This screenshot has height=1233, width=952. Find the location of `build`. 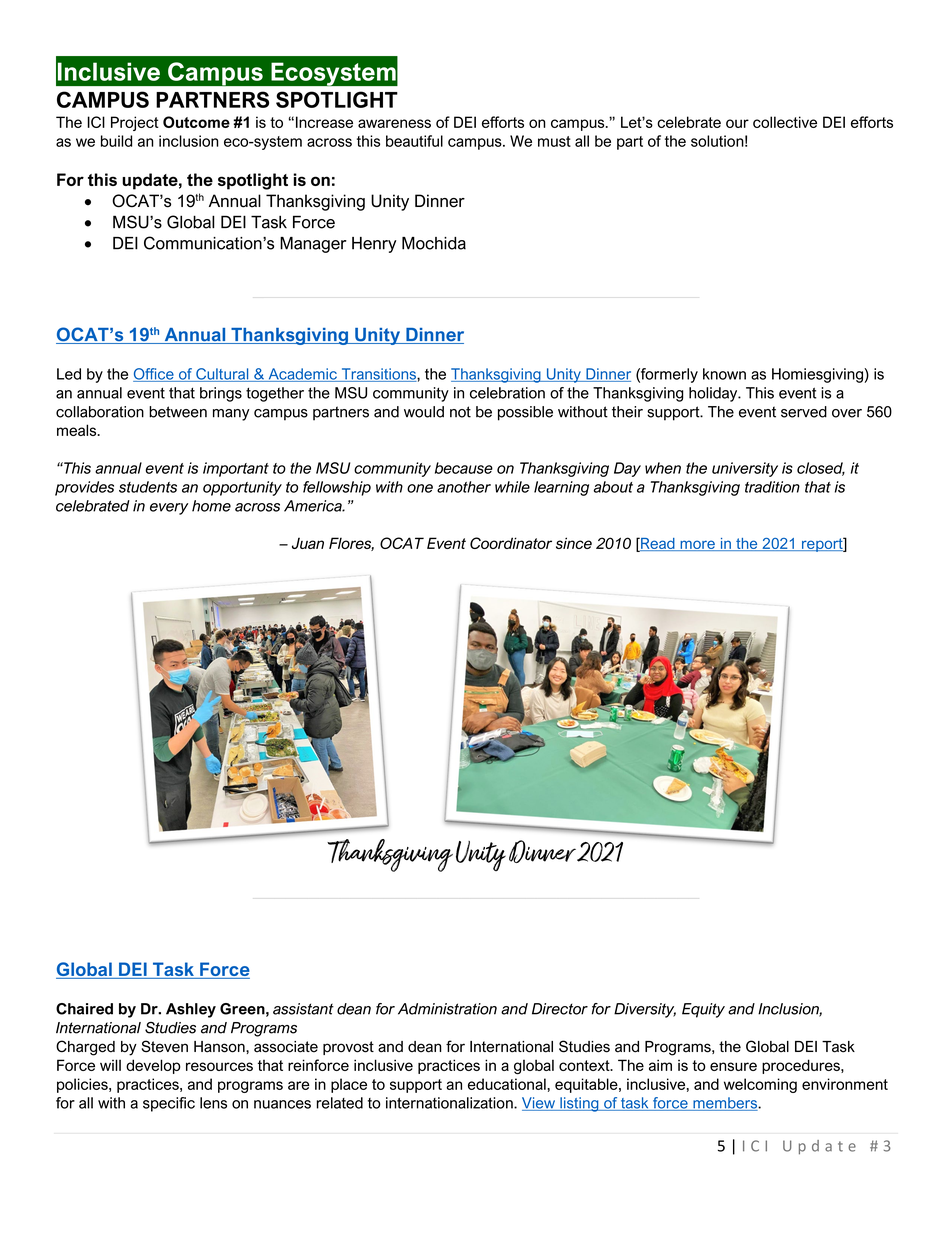

build is located at coordinates (116, 141).
